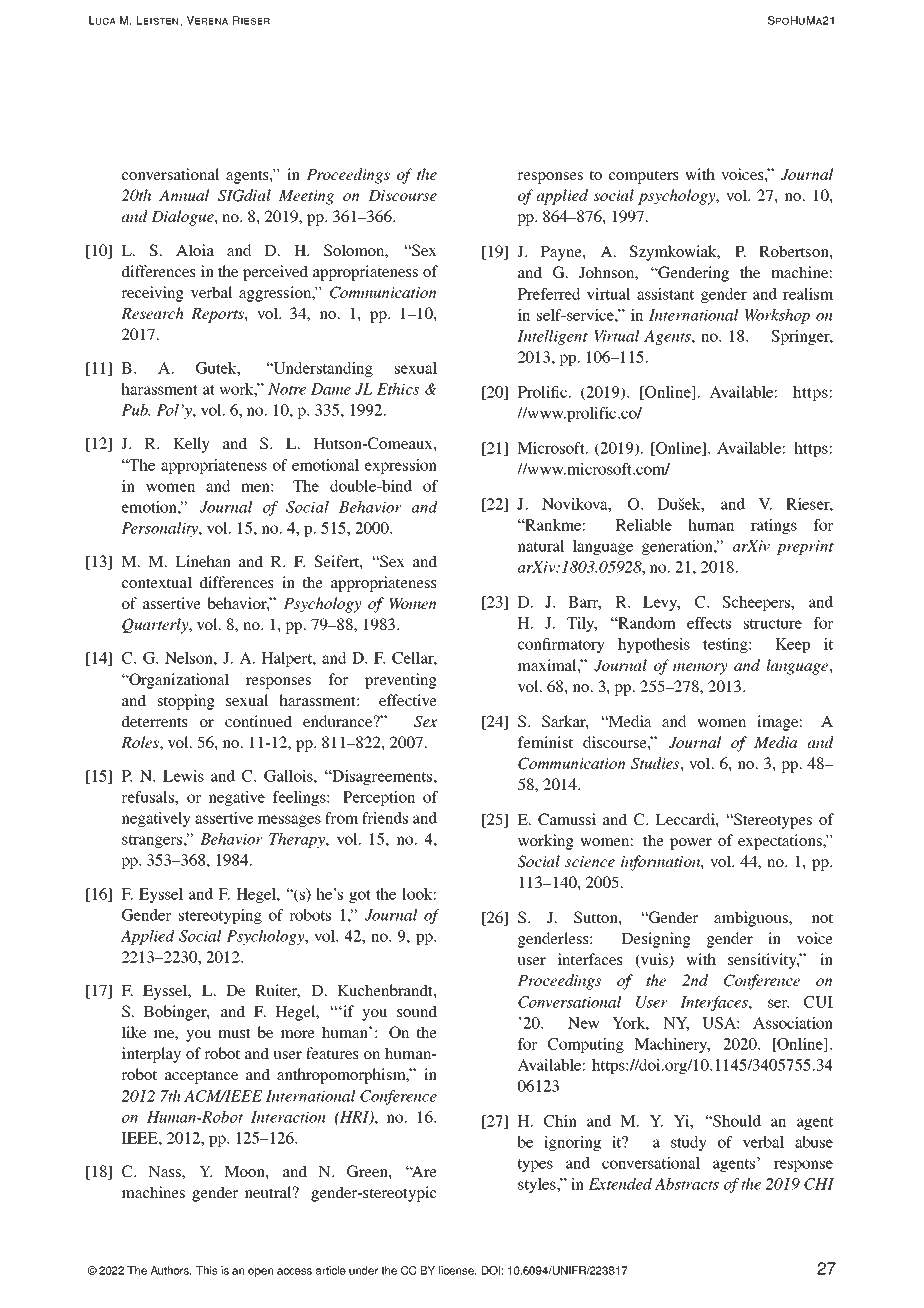 This screenshot has width=924, height=1308. Describe the element at coordinates (401, 466) in the screenshot. I see `expression` at that location.
